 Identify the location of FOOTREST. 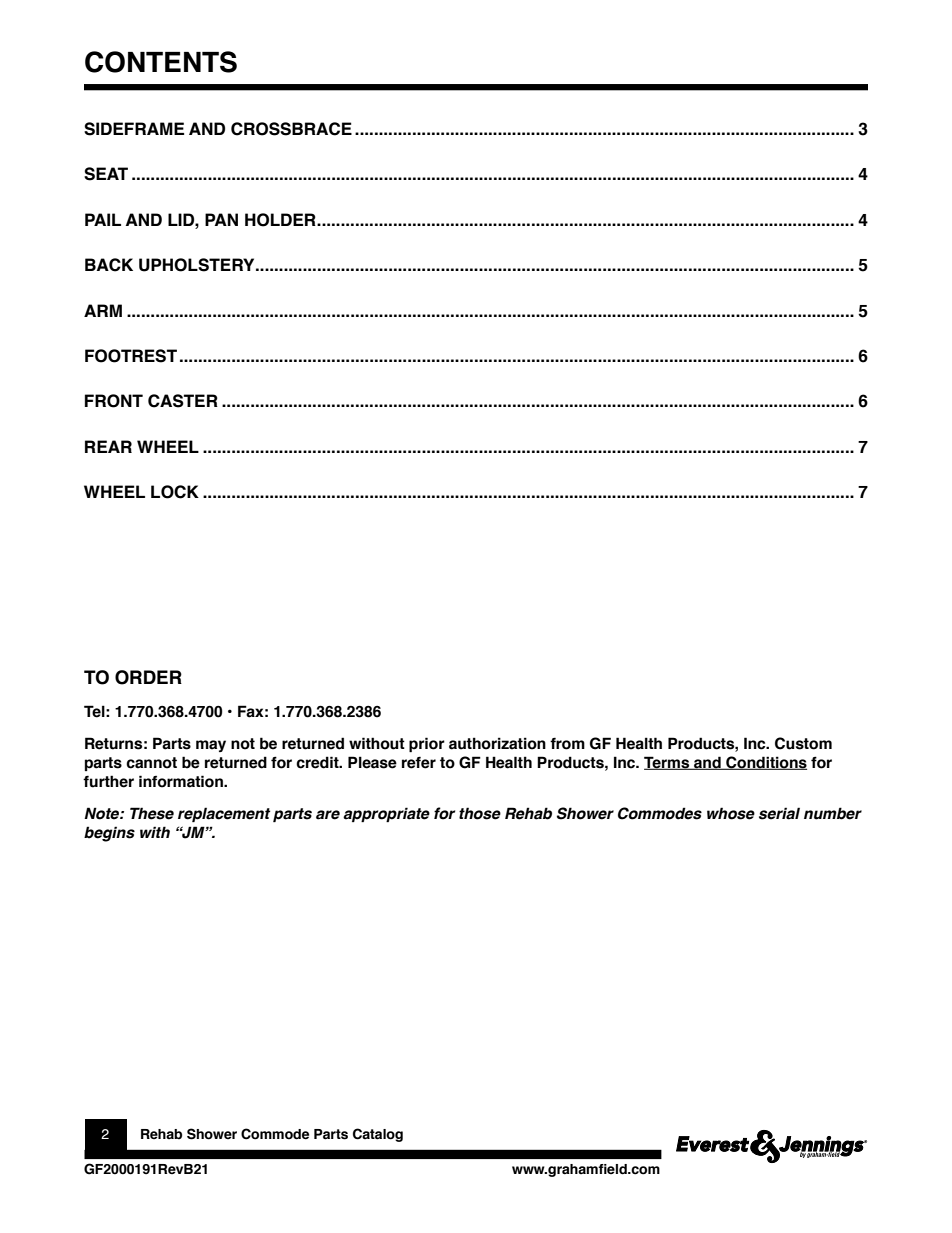
(131, 356).
